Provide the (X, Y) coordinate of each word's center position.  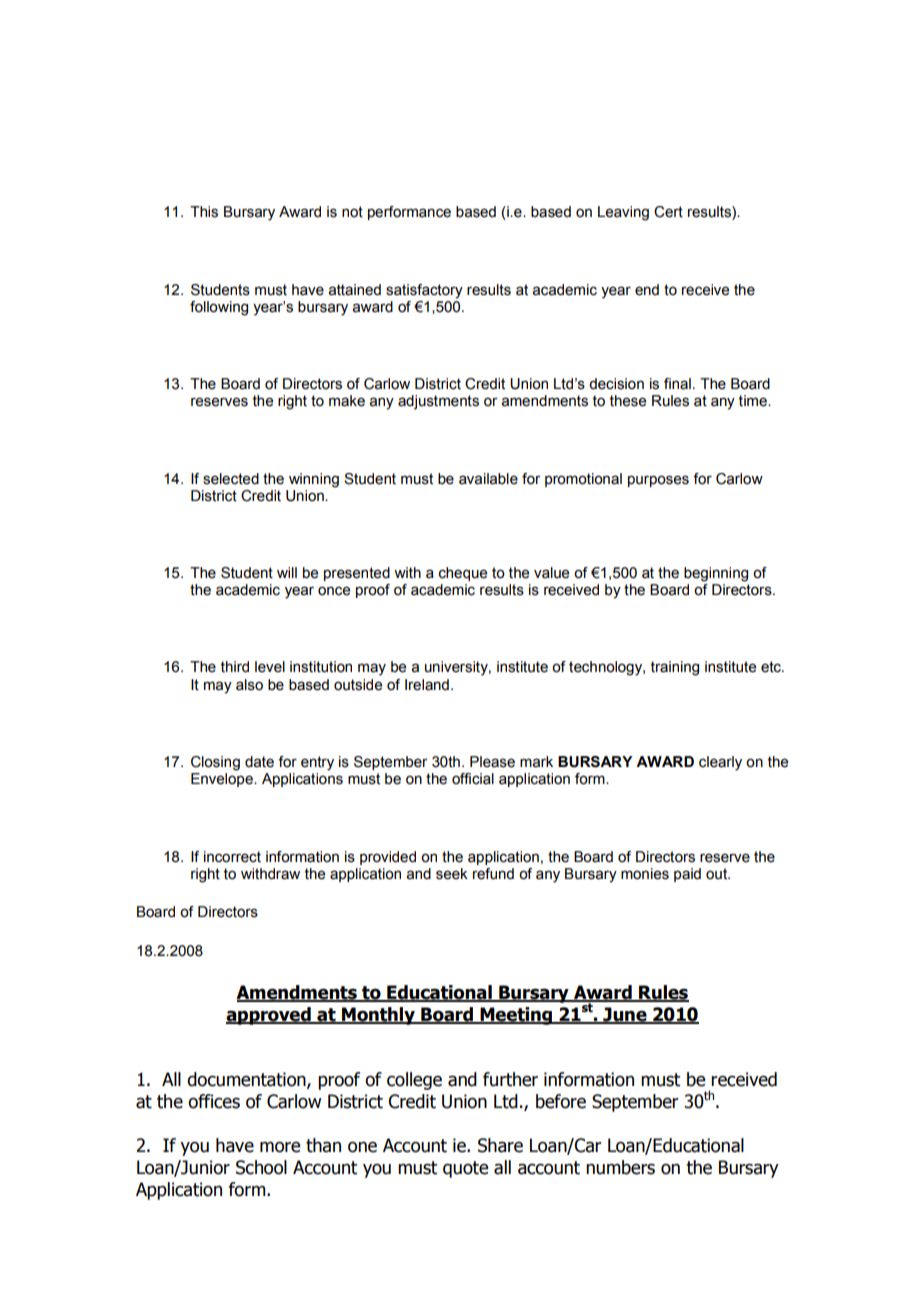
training (675, 668)
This (204, 212)
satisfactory (424, 291)
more (280, 1147)
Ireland (427, 685)
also (249, 685)
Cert (668, 212)
